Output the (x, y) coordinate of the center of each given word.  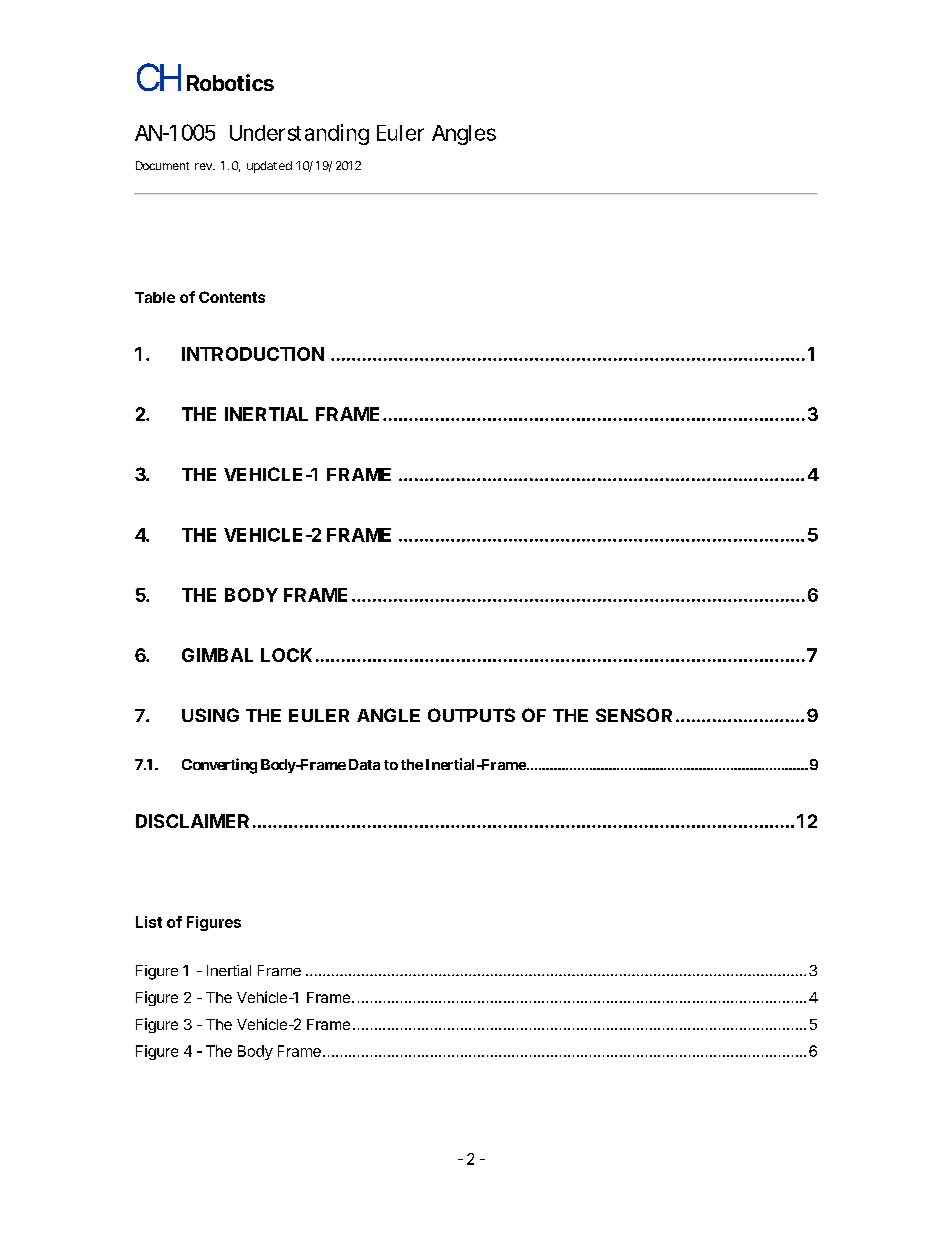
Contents (232, 297)
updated (269, 167)
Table (155, 297)
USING (210, 715)
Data (364, 764)
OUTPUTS (471, 715)
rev (204, 166)
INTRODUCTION (253, 354)
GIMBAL (217, 655)
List (149, 922)
